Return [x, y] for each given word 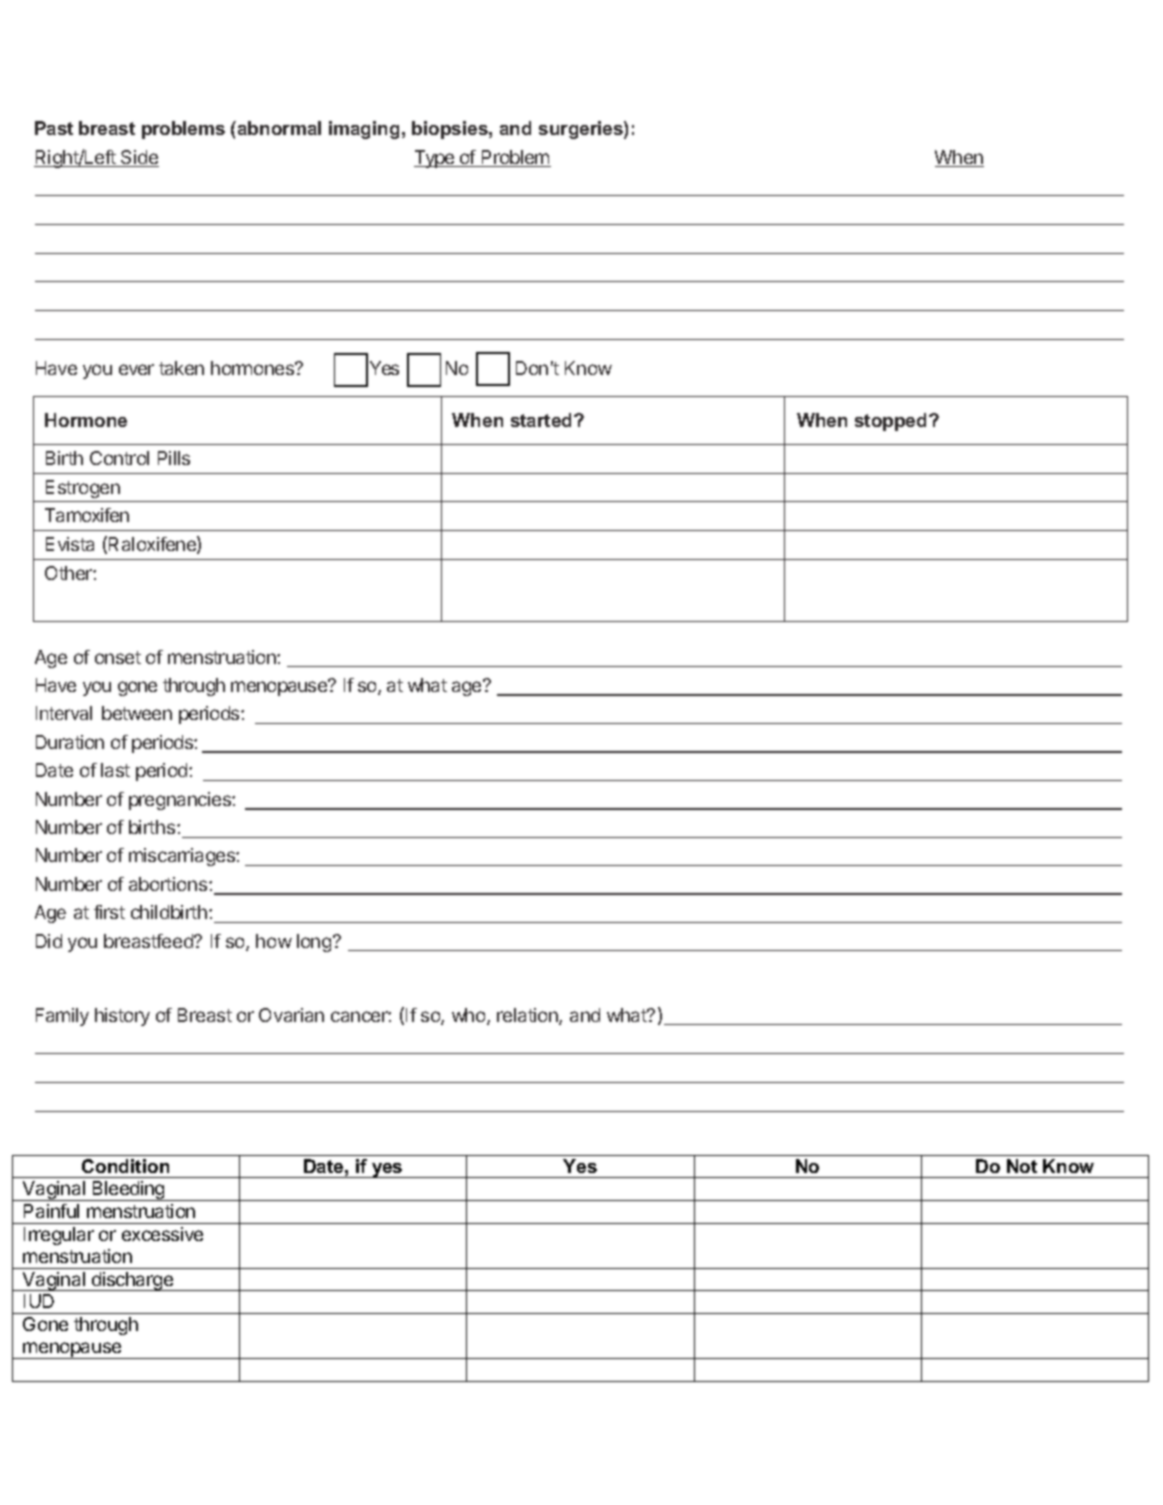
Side [139, 158]
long [314, 943]
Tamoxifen [87, 515]
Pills [174, 458]
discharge [133, 1281]
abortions [169, 884]
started [541, 420]
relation [528, 1016]
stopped [890, 422]
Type [435, 159]
